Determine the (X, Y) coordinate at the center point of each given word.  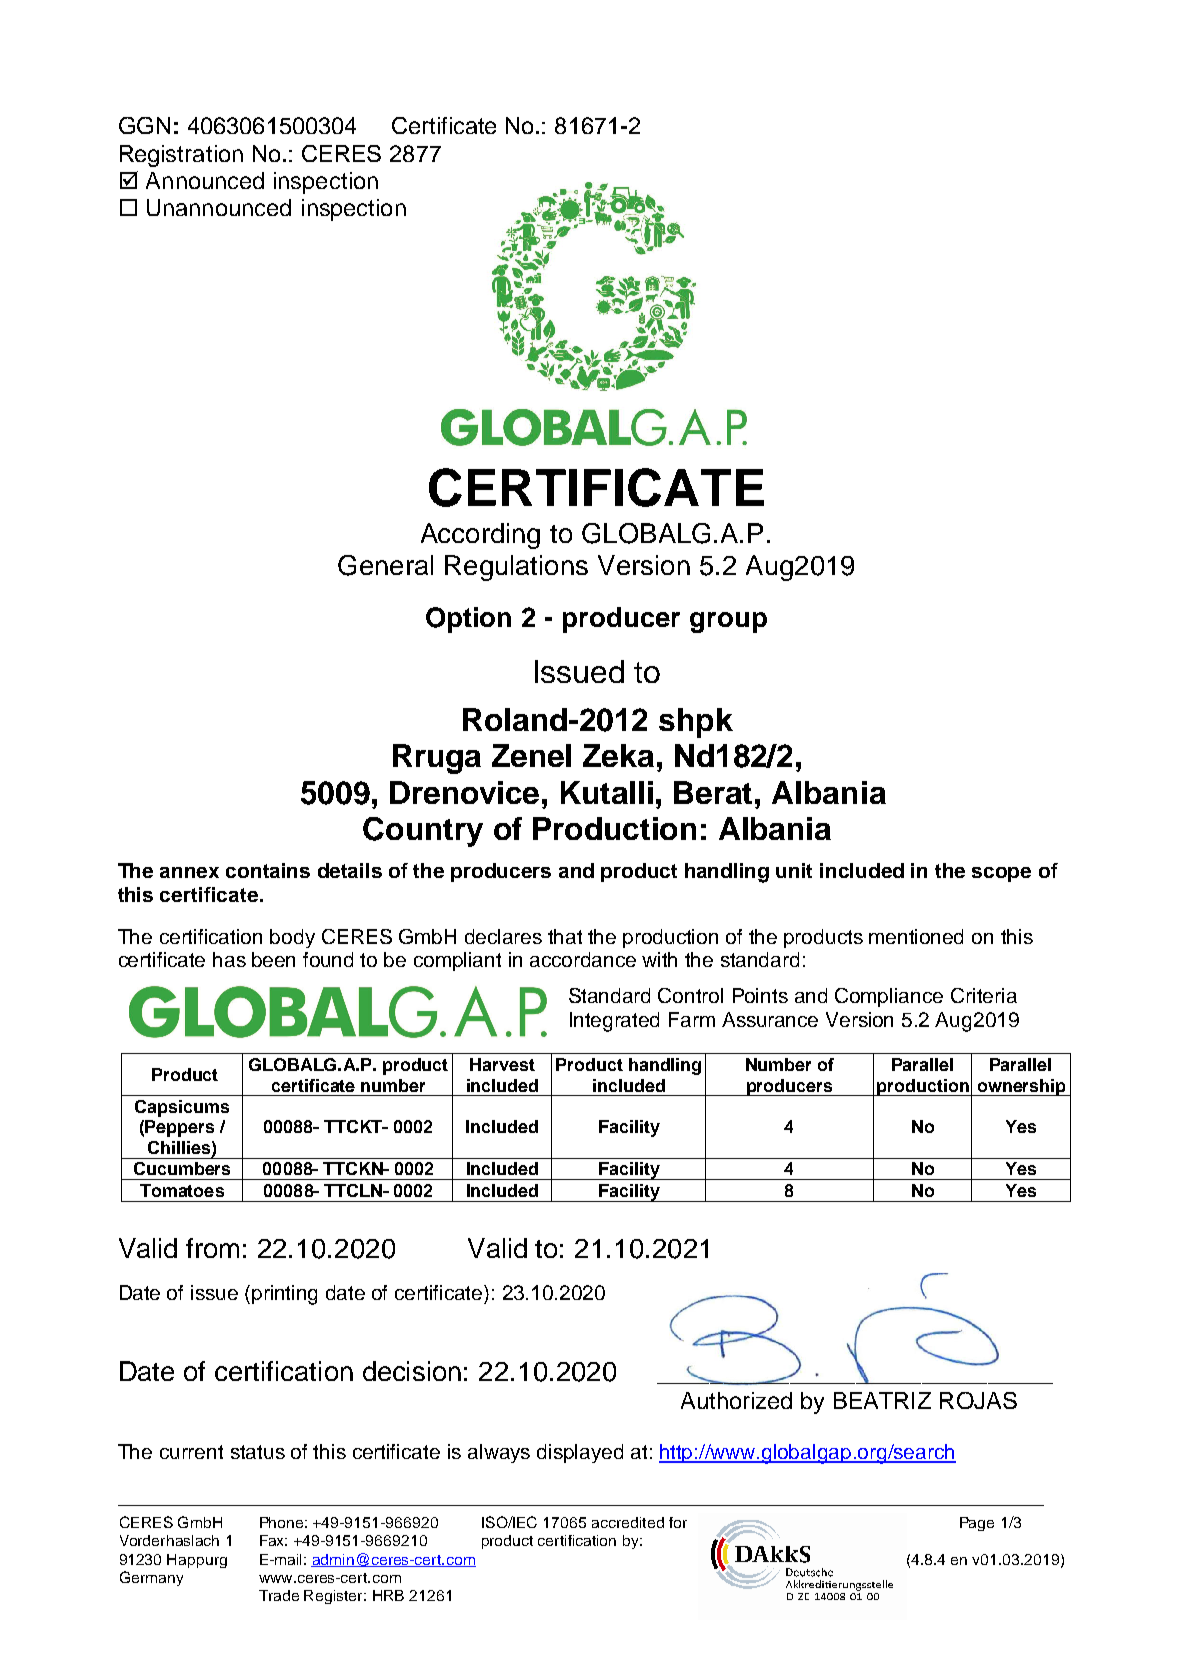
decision (412, 1371)
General (385, 565)
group (728, 622)
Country (423, 832)
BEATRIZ (882, 1400)
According (480, 536)
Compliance (889, 997)
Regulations (516, 568)
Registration (181, 156)
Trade (279, 1595)
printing (284, 1295)
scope (1001, 874)
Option (468, 620)
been (273, 959)
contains (268, 870)
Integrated (614, 1022)
